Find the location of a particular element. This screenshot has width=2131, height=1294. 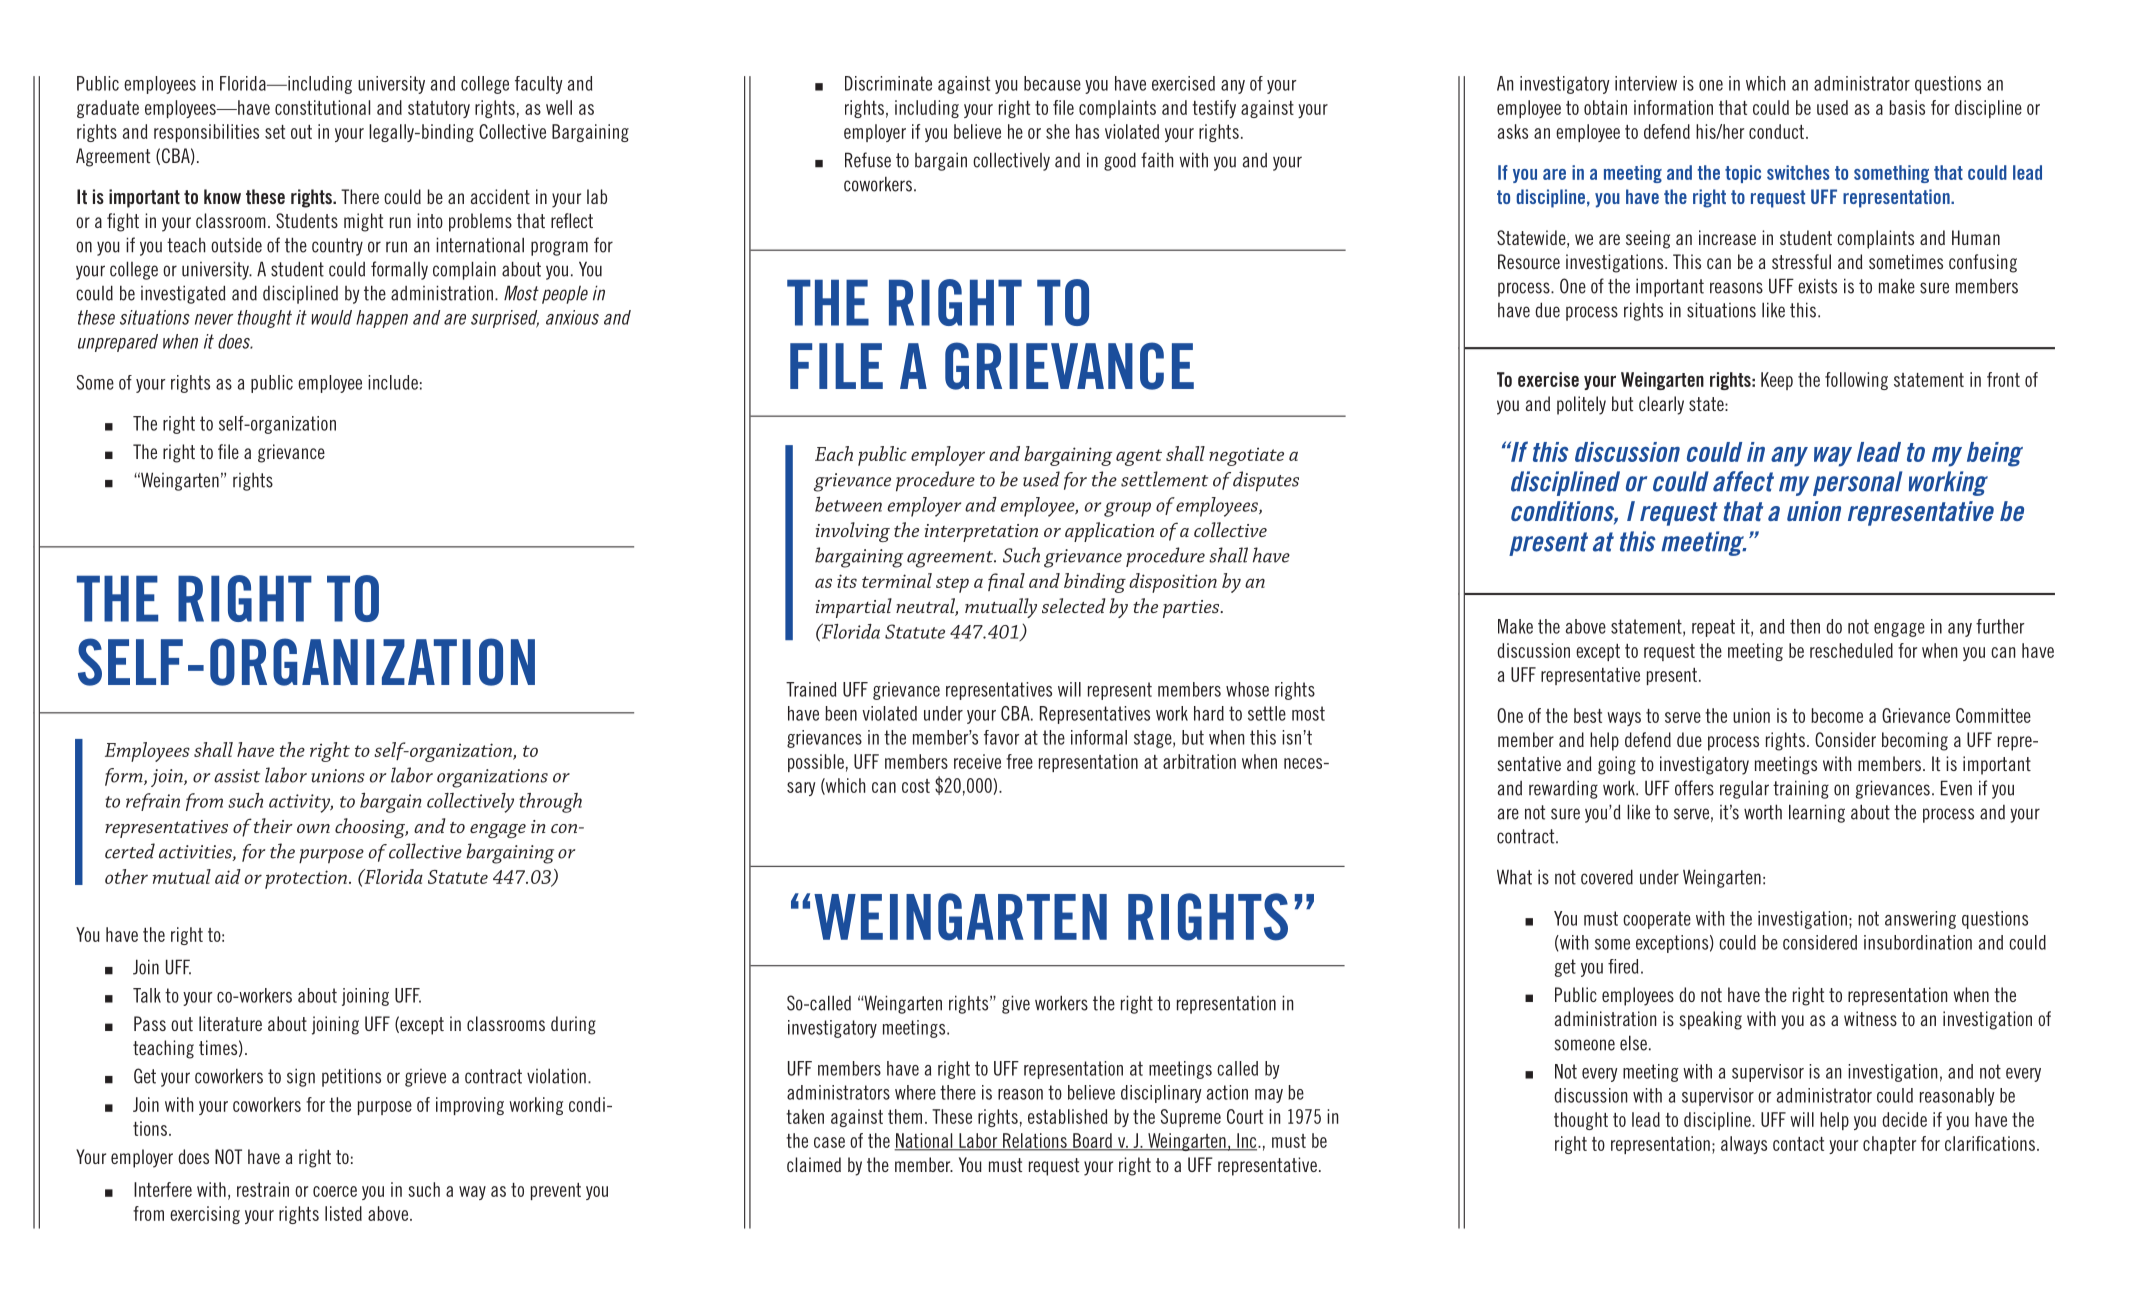

Board is located at coordinates (1092, 1141).
